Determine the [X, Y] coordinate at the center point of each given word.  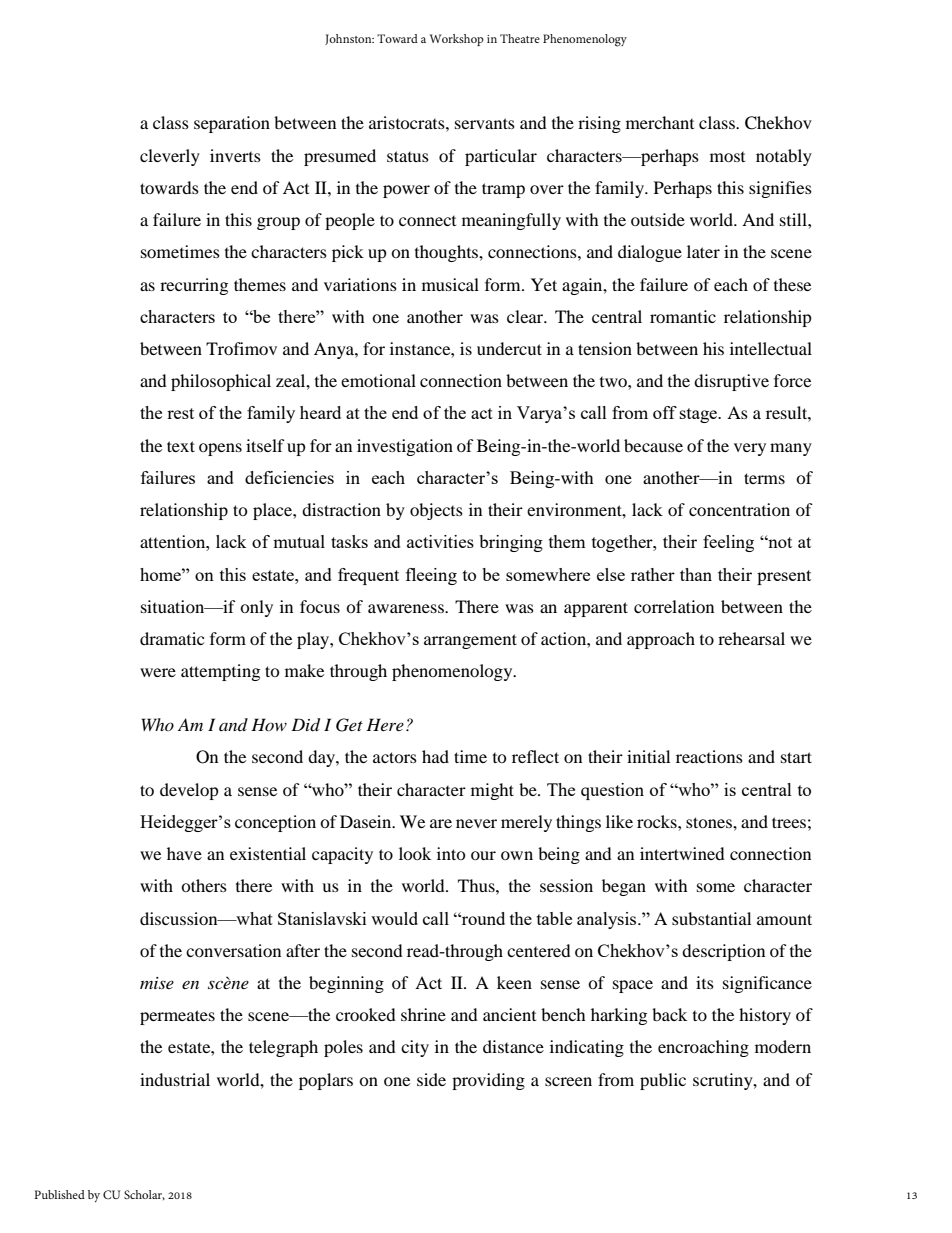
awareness [407, 608]
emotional [378, 380]
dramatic [172, 638]
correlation [674, 606]
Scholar [144, 1195]
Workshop [457, 40]
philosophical [221, 382]
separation [232, 124]
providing [488, 1081]
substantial [711, 918]
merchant [660, 122]
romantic [683, 316]
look [415, 853]
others [204, 885]
